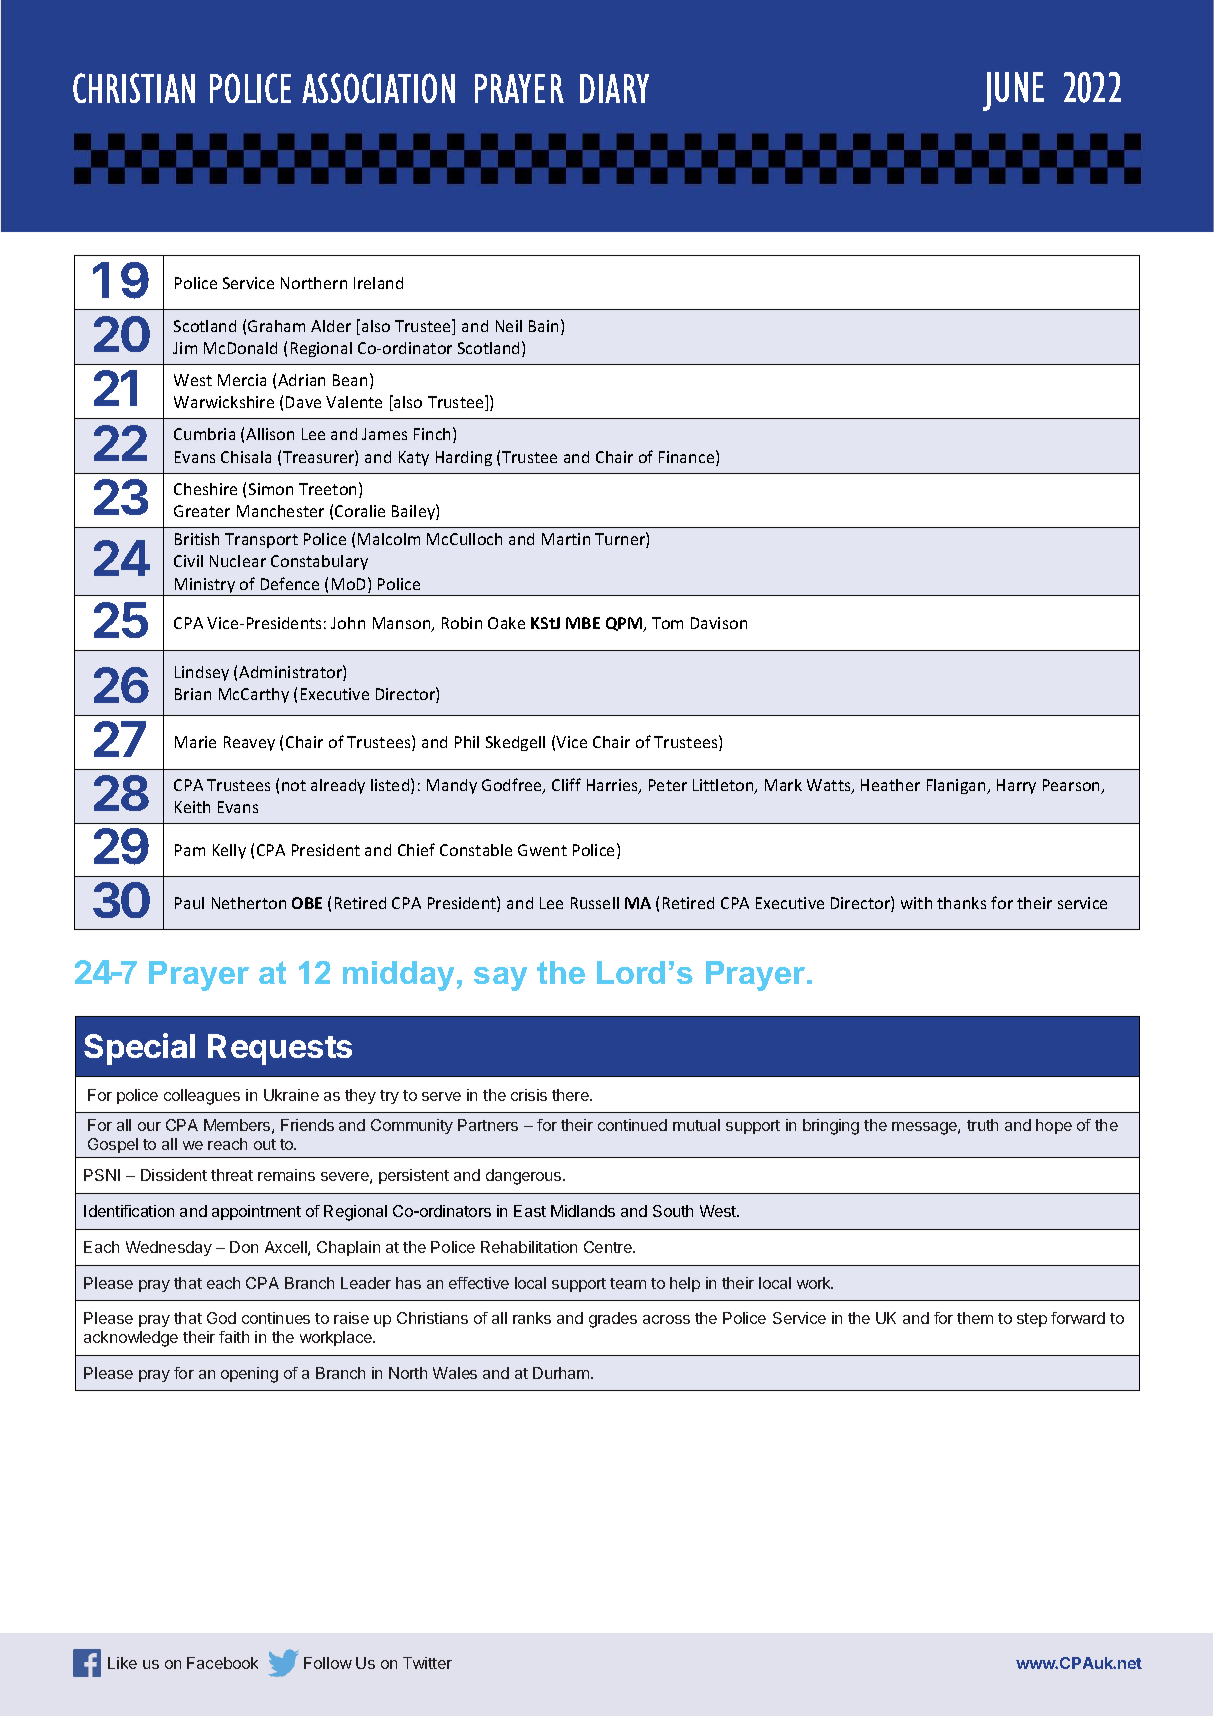 The height and width of the screenshot is (1716, 1214). I want to click on Facebook, so click(222, 1663).
